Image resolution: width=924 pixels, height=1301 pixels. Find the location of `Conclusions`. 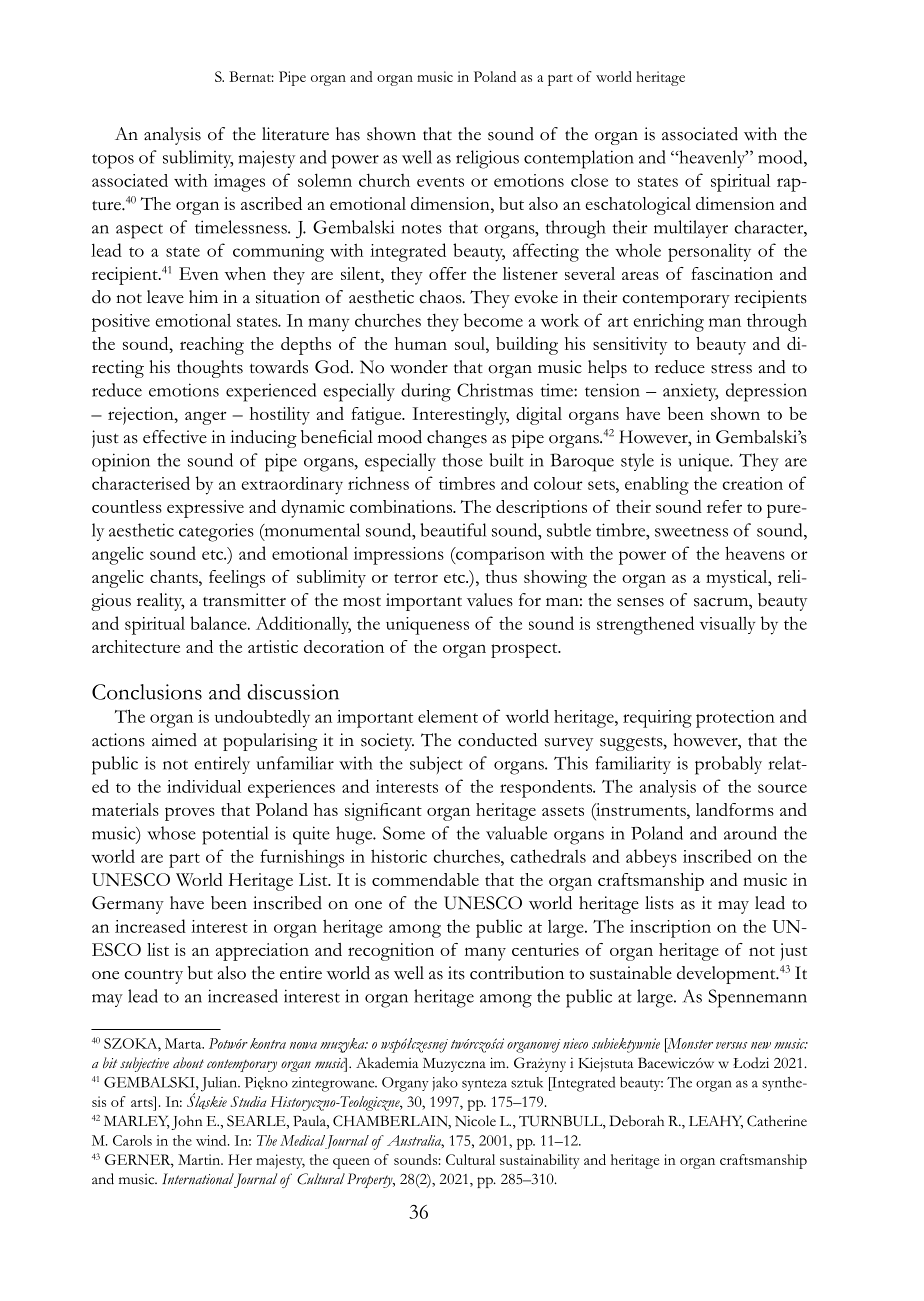

Conclusions is located at coordinates (147, 692).
